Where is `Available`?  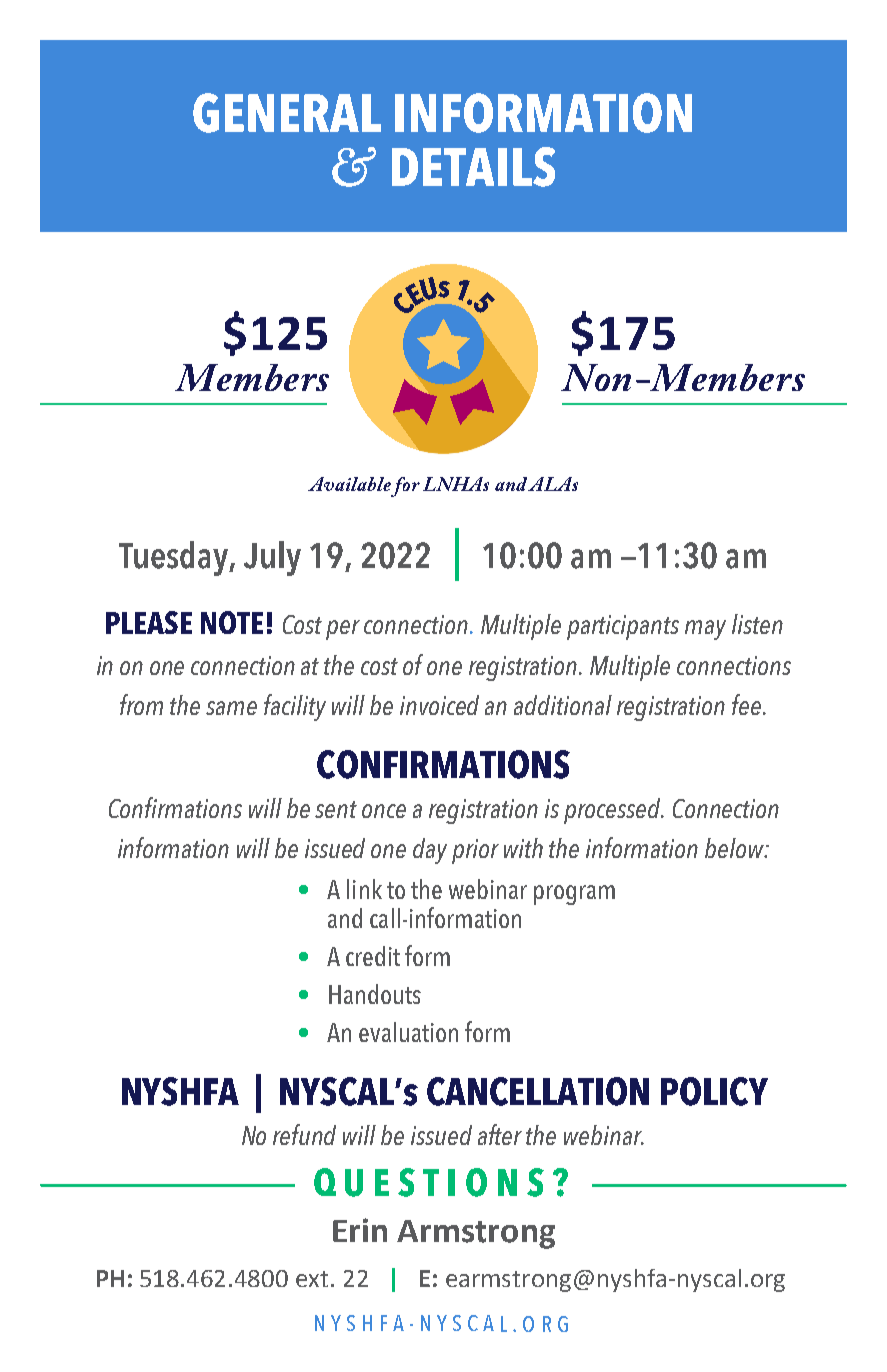 Available is located at coordinates (349, 484).
